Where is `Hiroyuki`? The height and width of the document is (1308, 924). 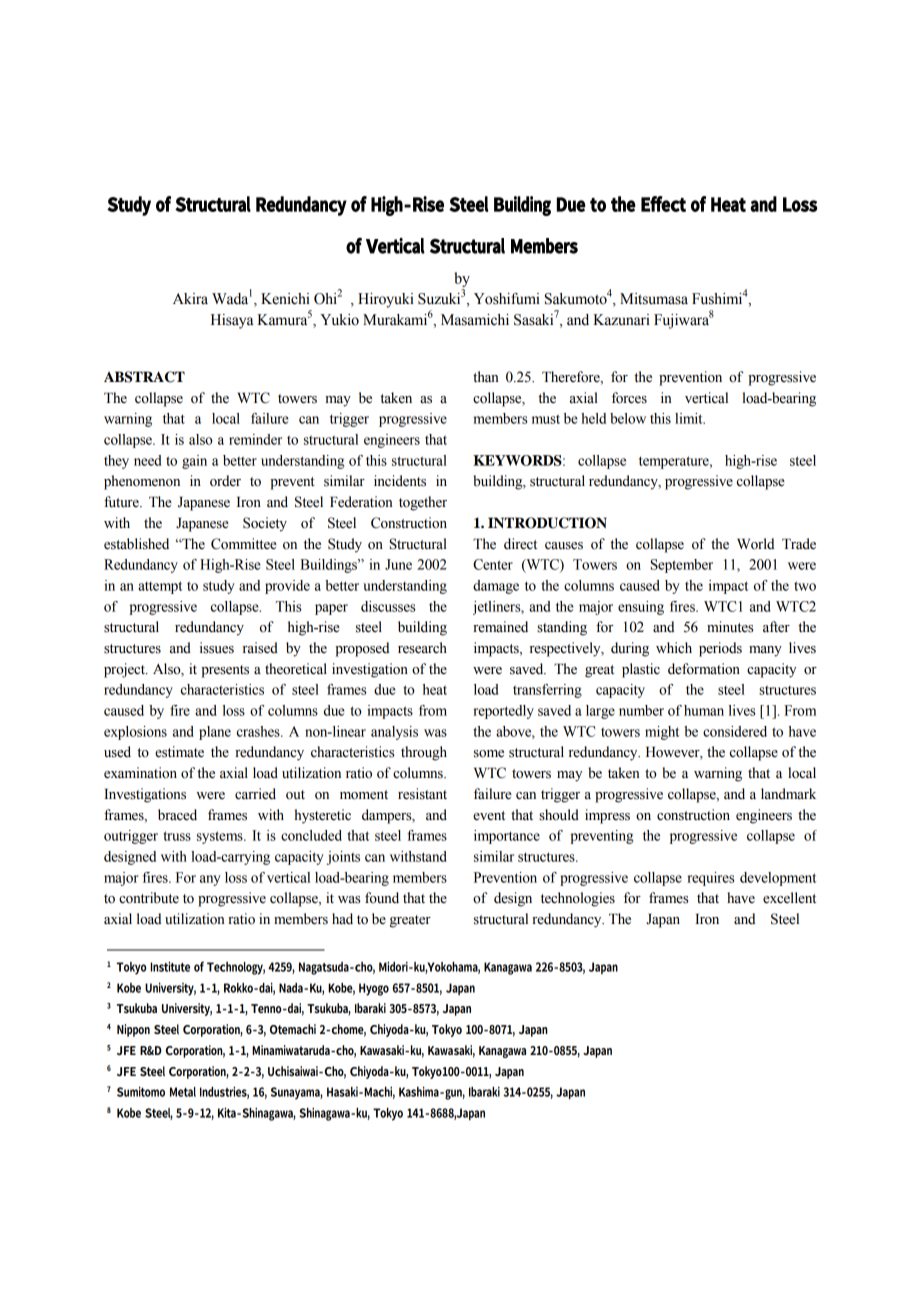 Hiroyuki is located at coordinates (386, 300).
